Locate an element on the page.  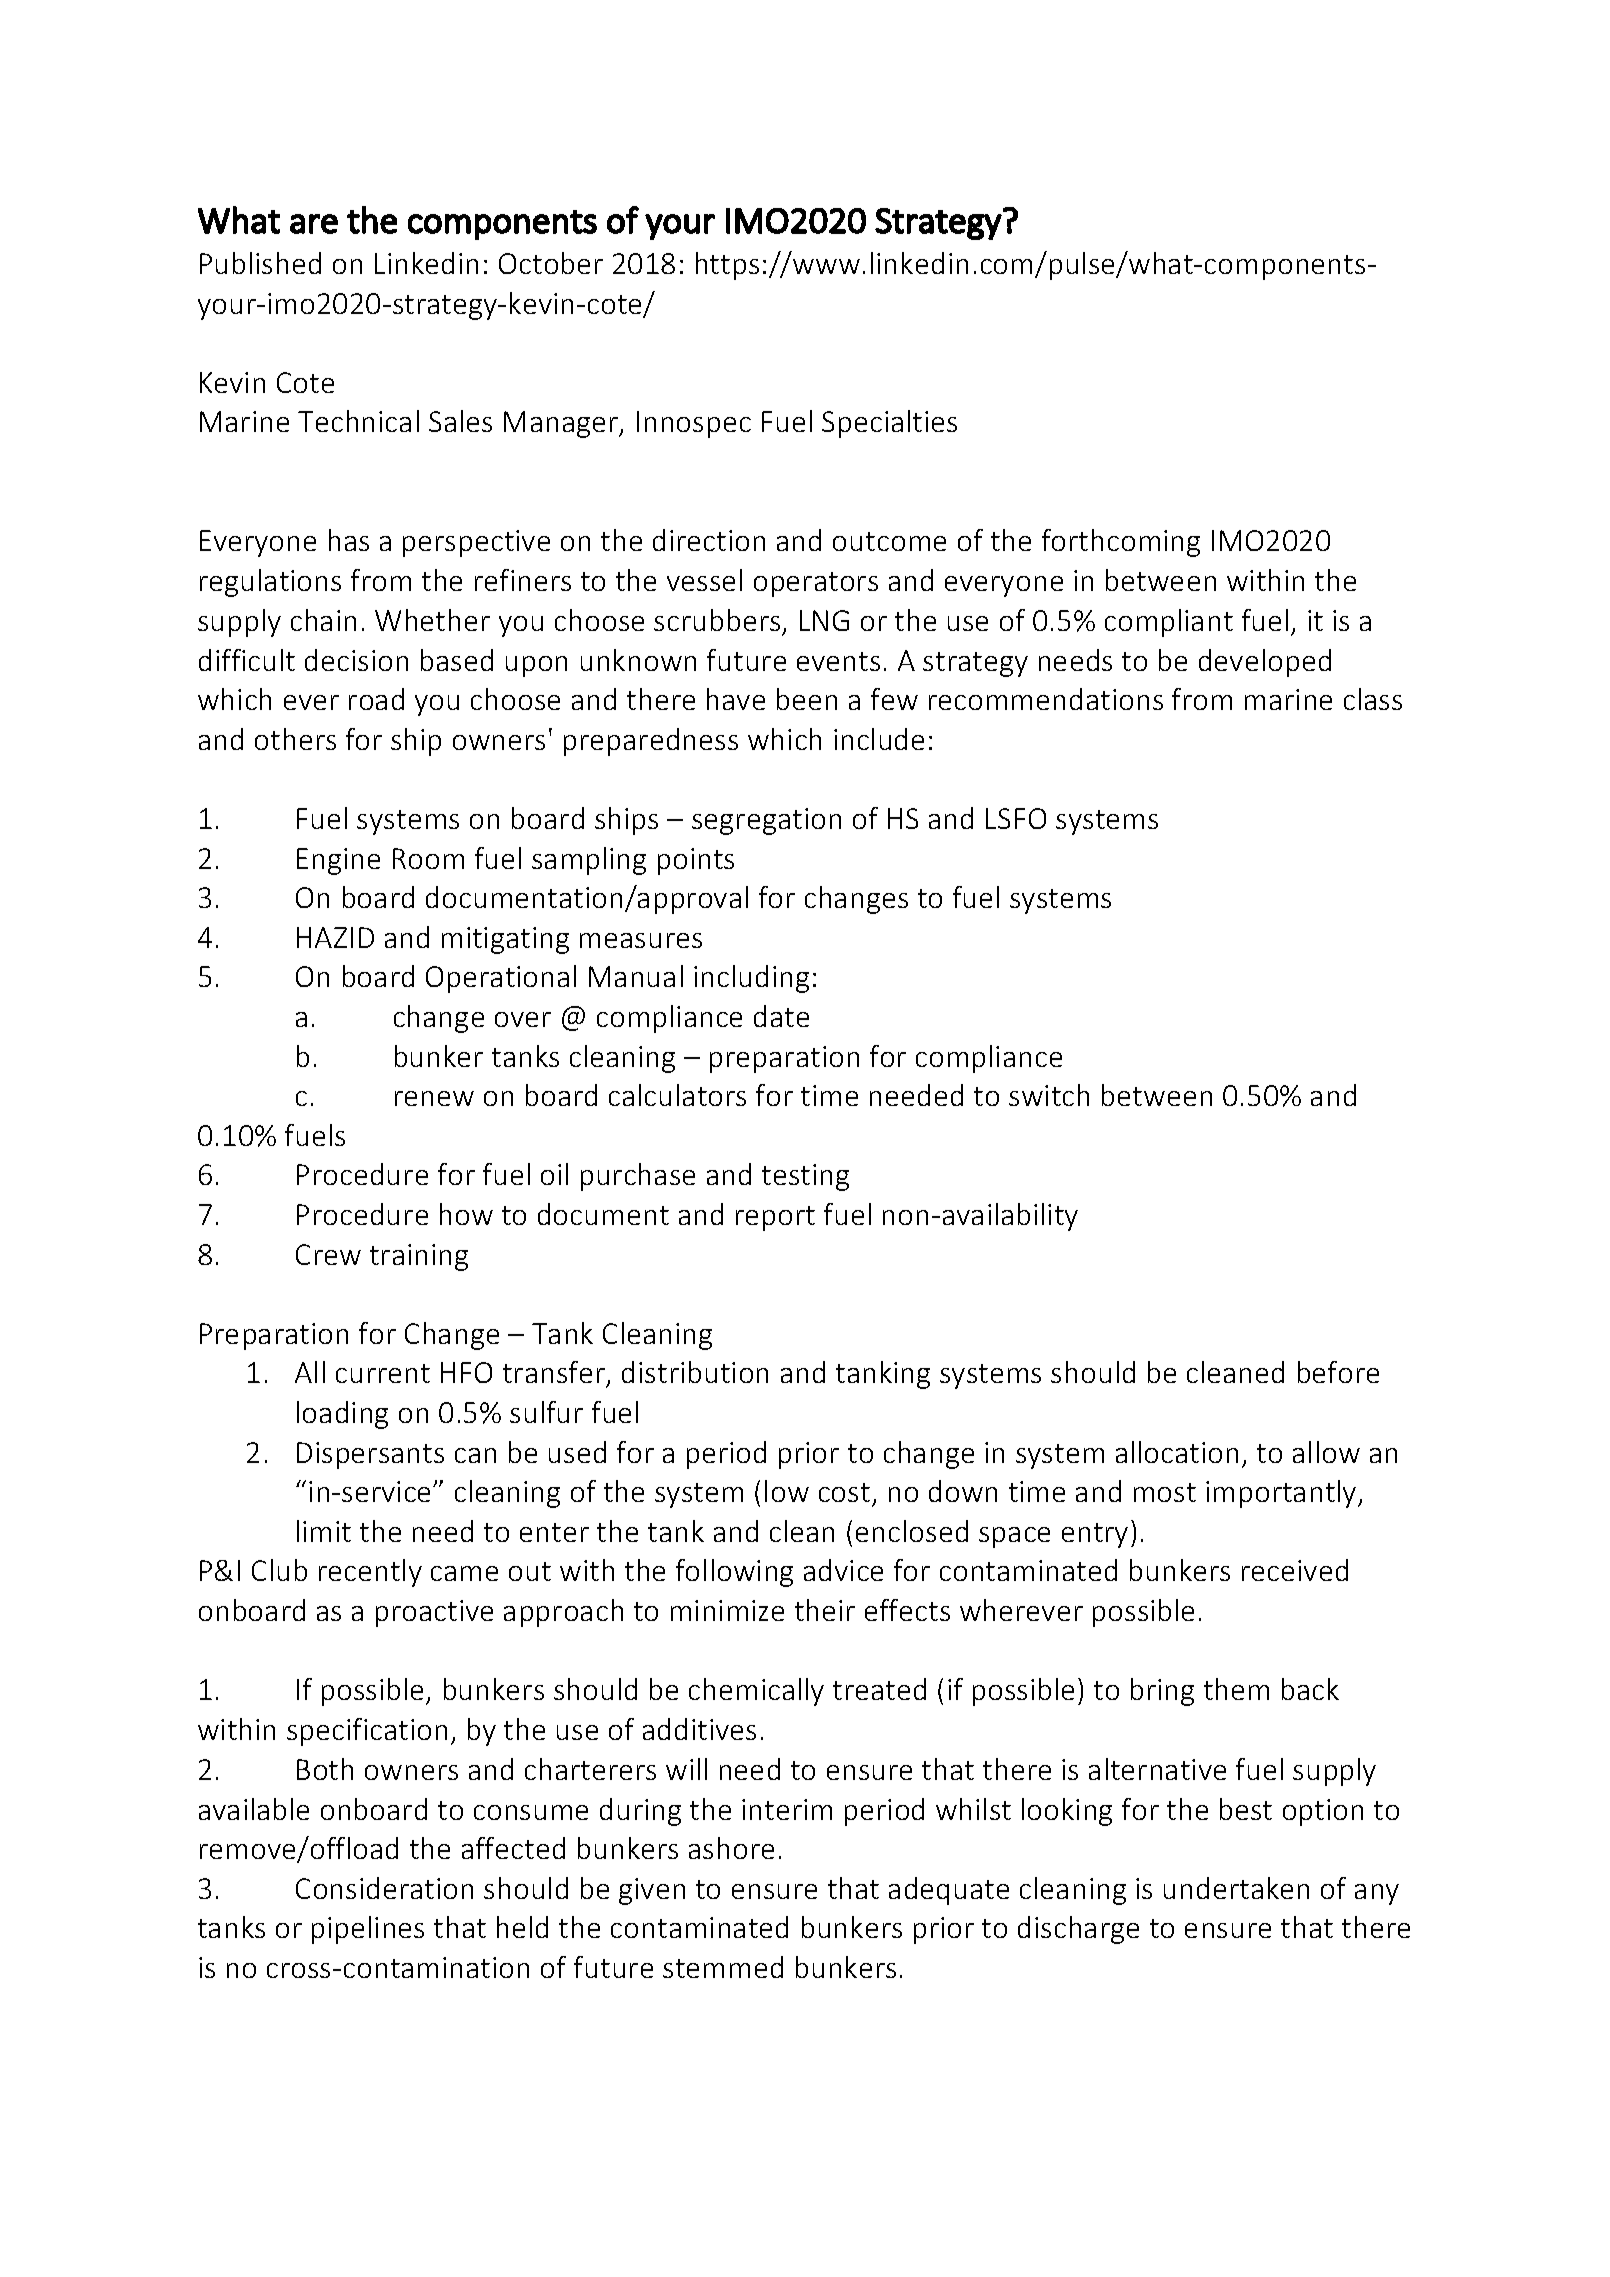
including is located at coordinates (751, 979).
